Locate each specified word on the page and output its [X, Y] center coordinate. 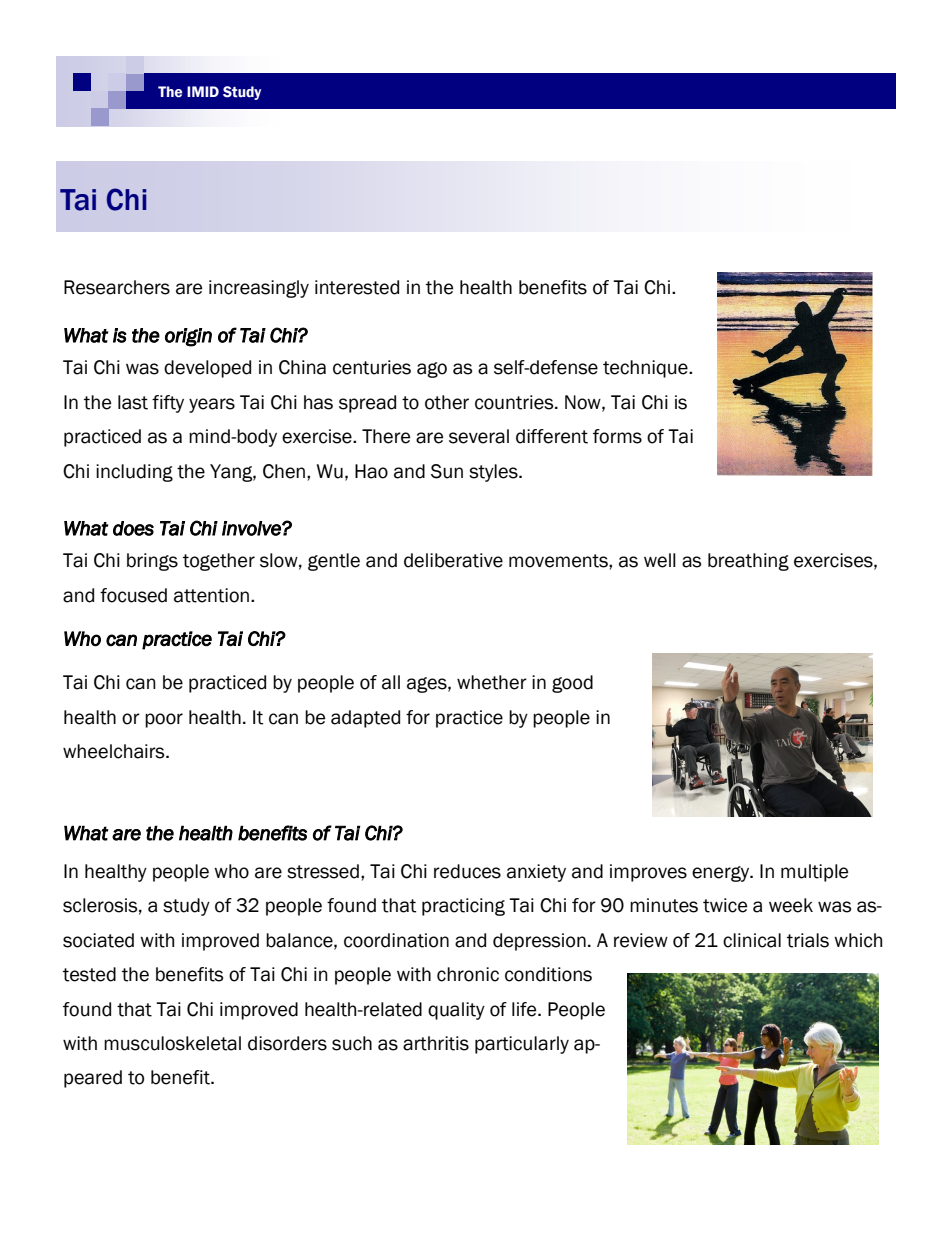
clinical [752, 940]
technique [646, 369]
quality [456, 1011]
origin [188, 337]
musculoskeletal [172, 1043]
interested [357, 287]
